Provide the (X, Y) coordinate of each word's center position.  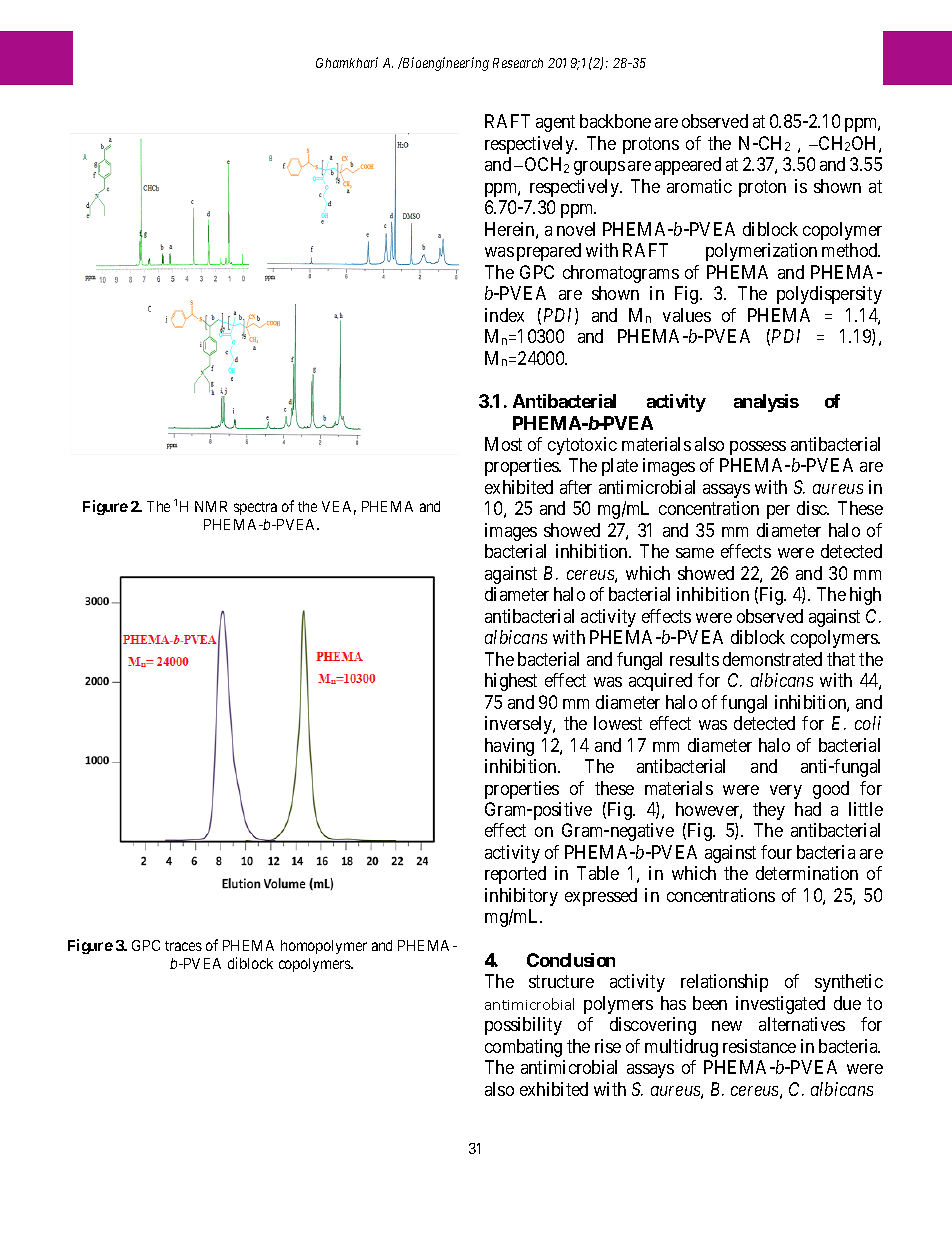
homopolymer (324, 947)
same (695, 553)
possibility (523, 1026)
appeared (688, 166)
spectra (255, 508)
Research (518, 63)
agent (555, 124)
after (576, 487)
